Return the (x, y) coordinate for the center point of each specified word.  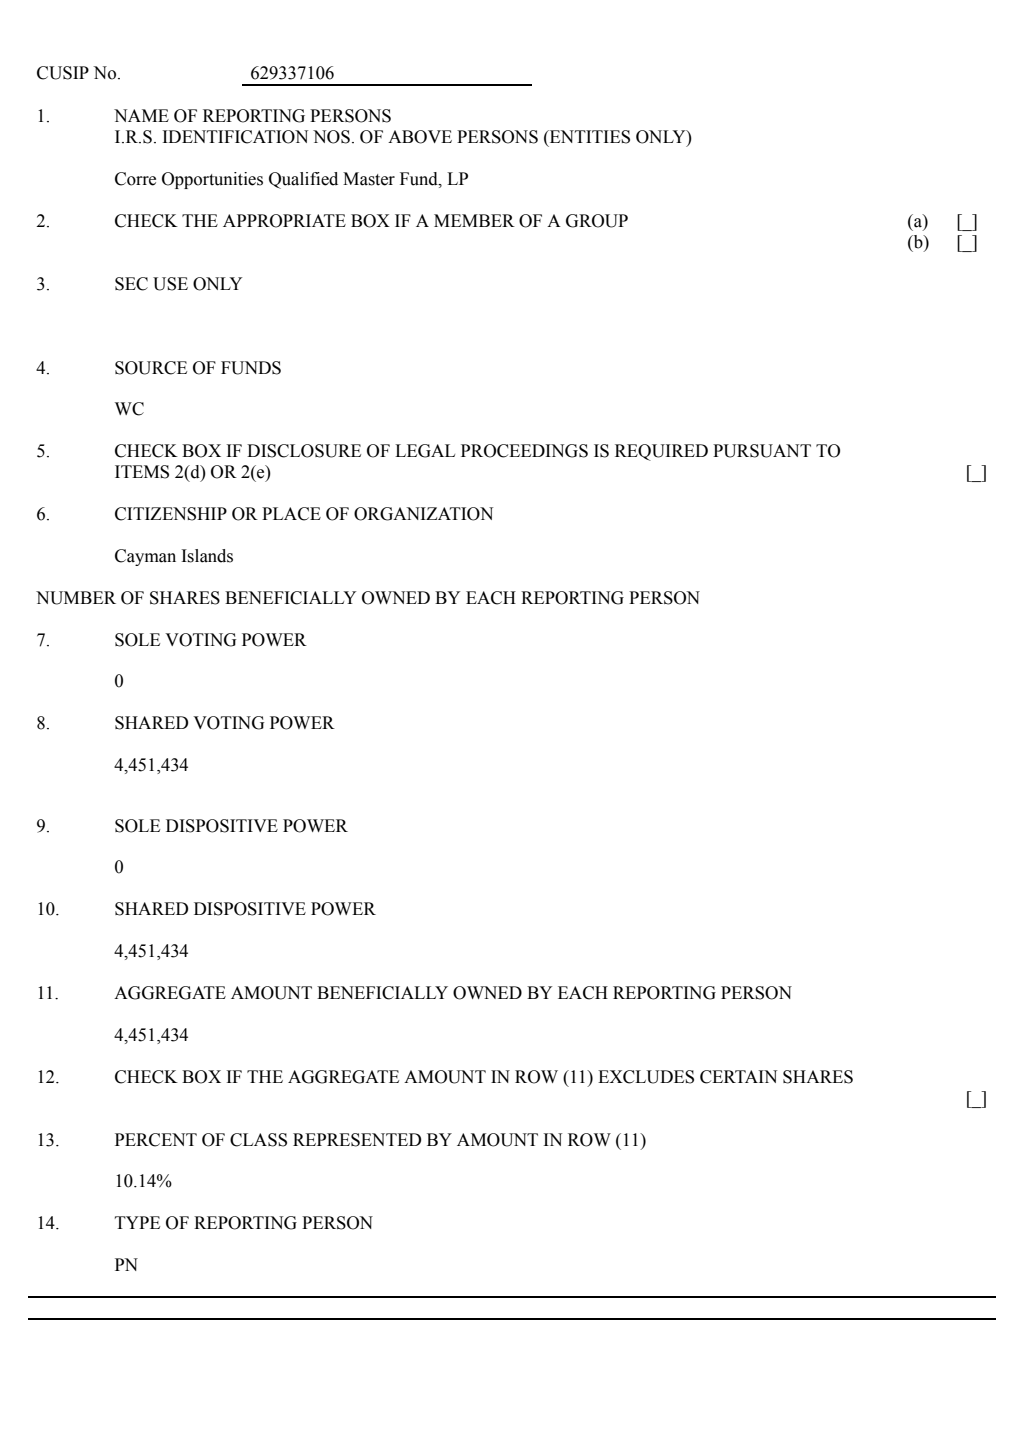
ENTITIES (589, 137)
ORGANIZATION (423, 514)
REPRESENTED (357, 1140)
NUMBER (76, 598)
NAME (141, 115)
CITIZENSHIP (171, 514)
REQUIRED (661, 452)
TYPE (137, 1222)
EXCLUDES (646, 1077)
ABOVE (420, 137)
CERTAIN (738, 1077)
